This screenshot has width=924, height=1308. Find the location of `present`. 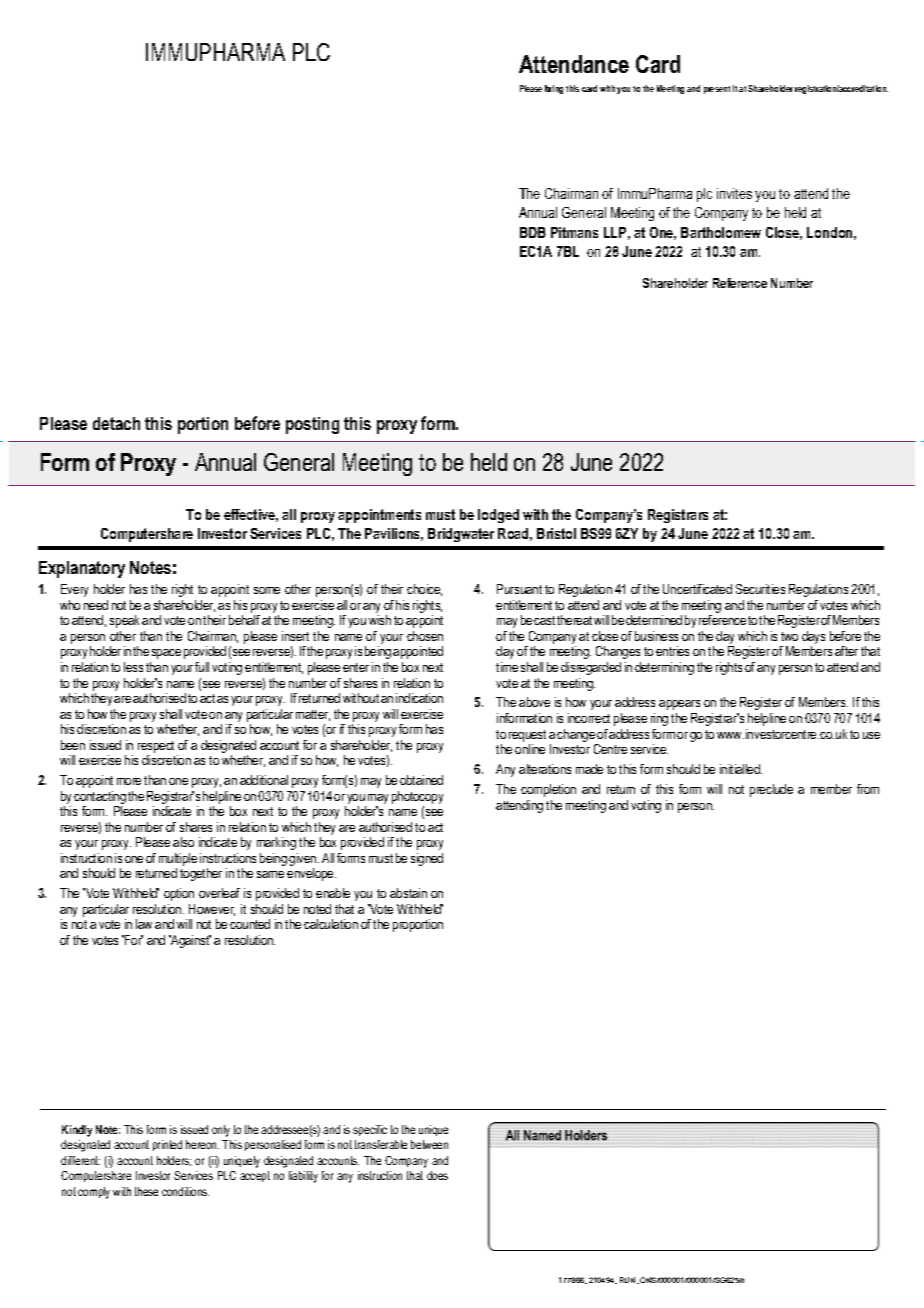

present is located at coordinates (717, 90).
